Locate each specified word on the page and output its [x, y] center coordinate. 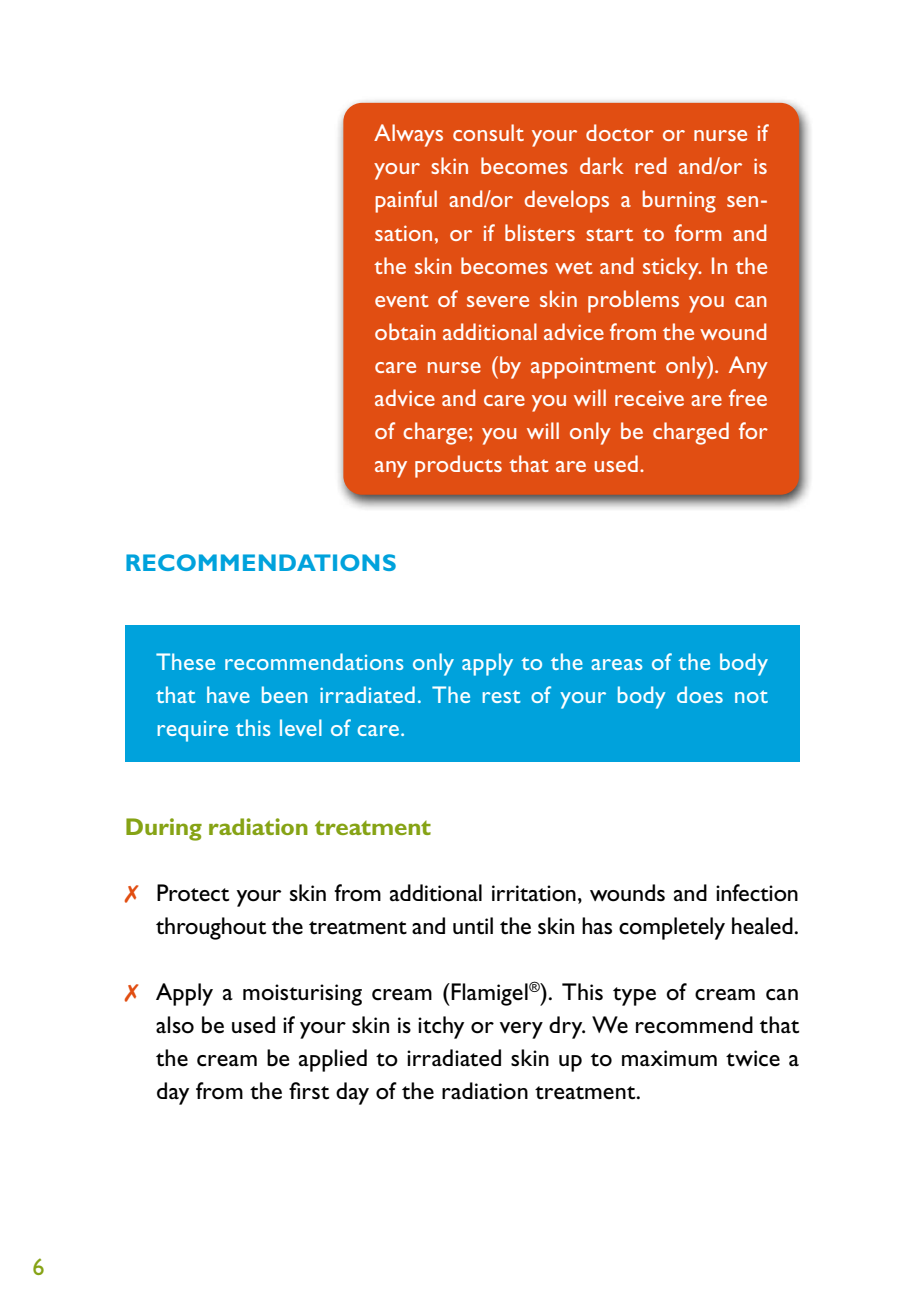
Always [408, 135]
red [650, 165]
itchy [441, 1027]
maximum [669, 1058]
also [175, 1025]
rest [502, 697]
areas [616, 664]
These [185, 661]
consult [488, 132]
